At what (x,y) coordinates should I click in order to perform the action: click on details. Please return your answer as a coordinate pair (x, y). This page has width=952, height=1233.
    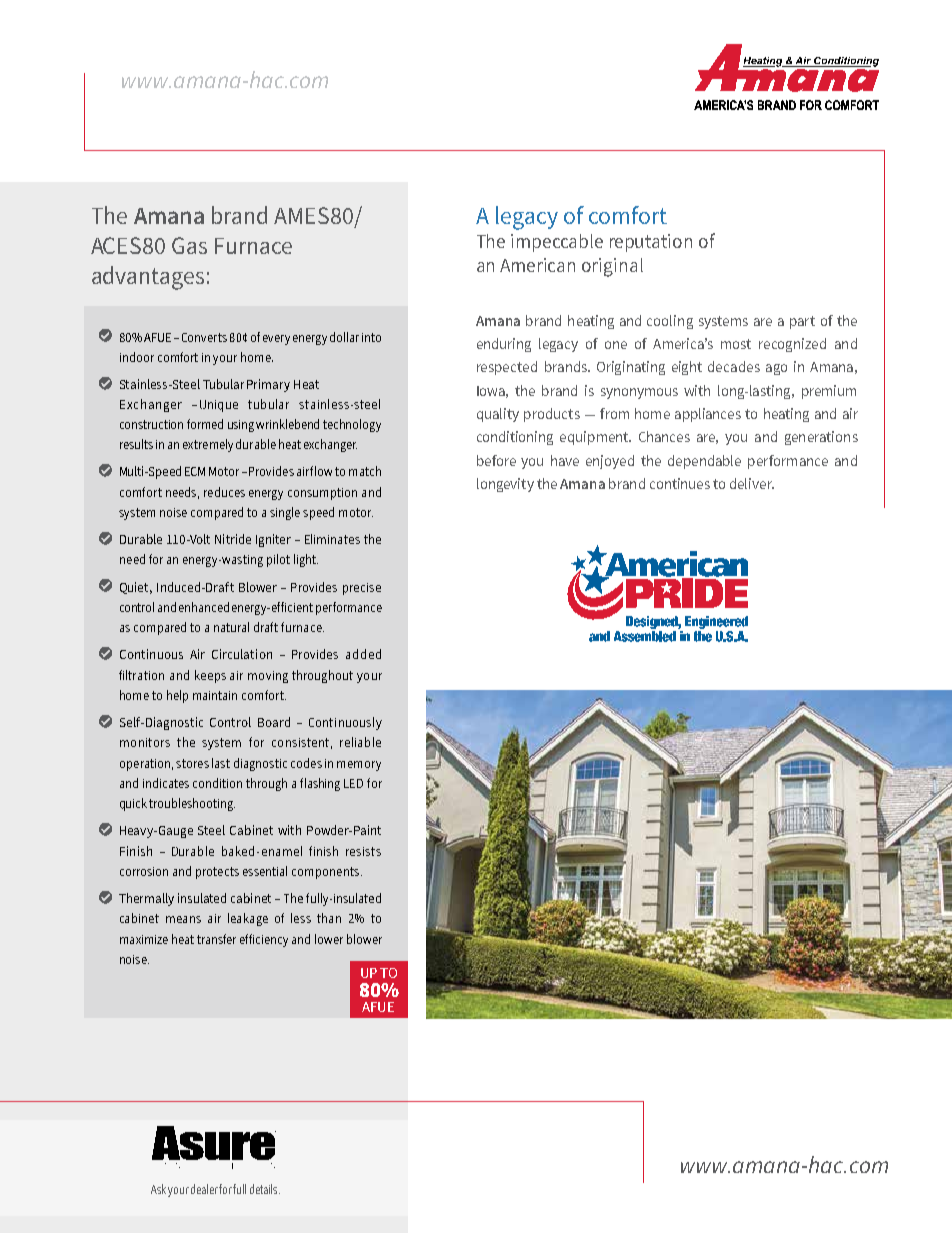
    Looking at the image, I should click on (265, 1189).
